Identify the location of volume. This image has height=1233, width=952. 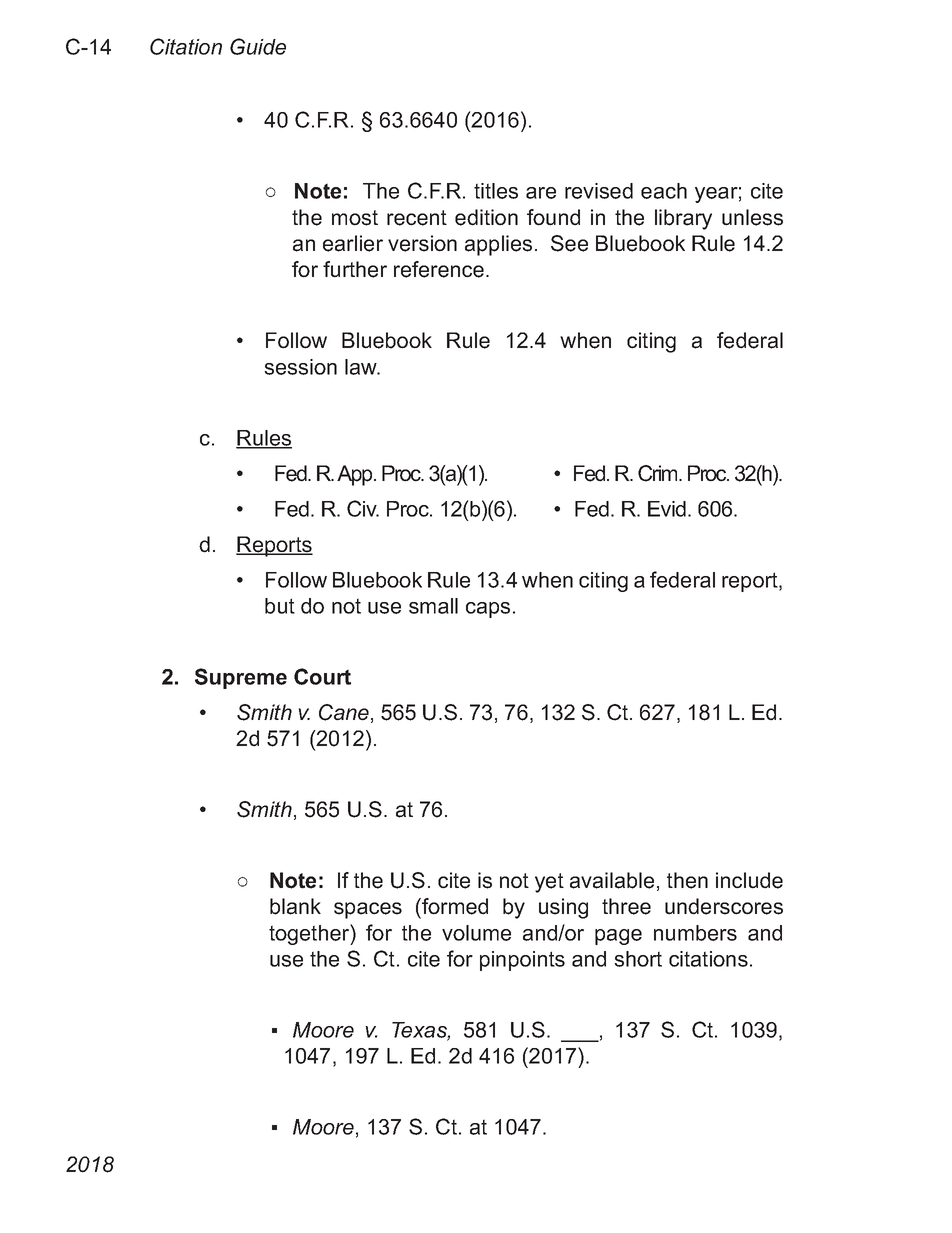
(476, 933).
